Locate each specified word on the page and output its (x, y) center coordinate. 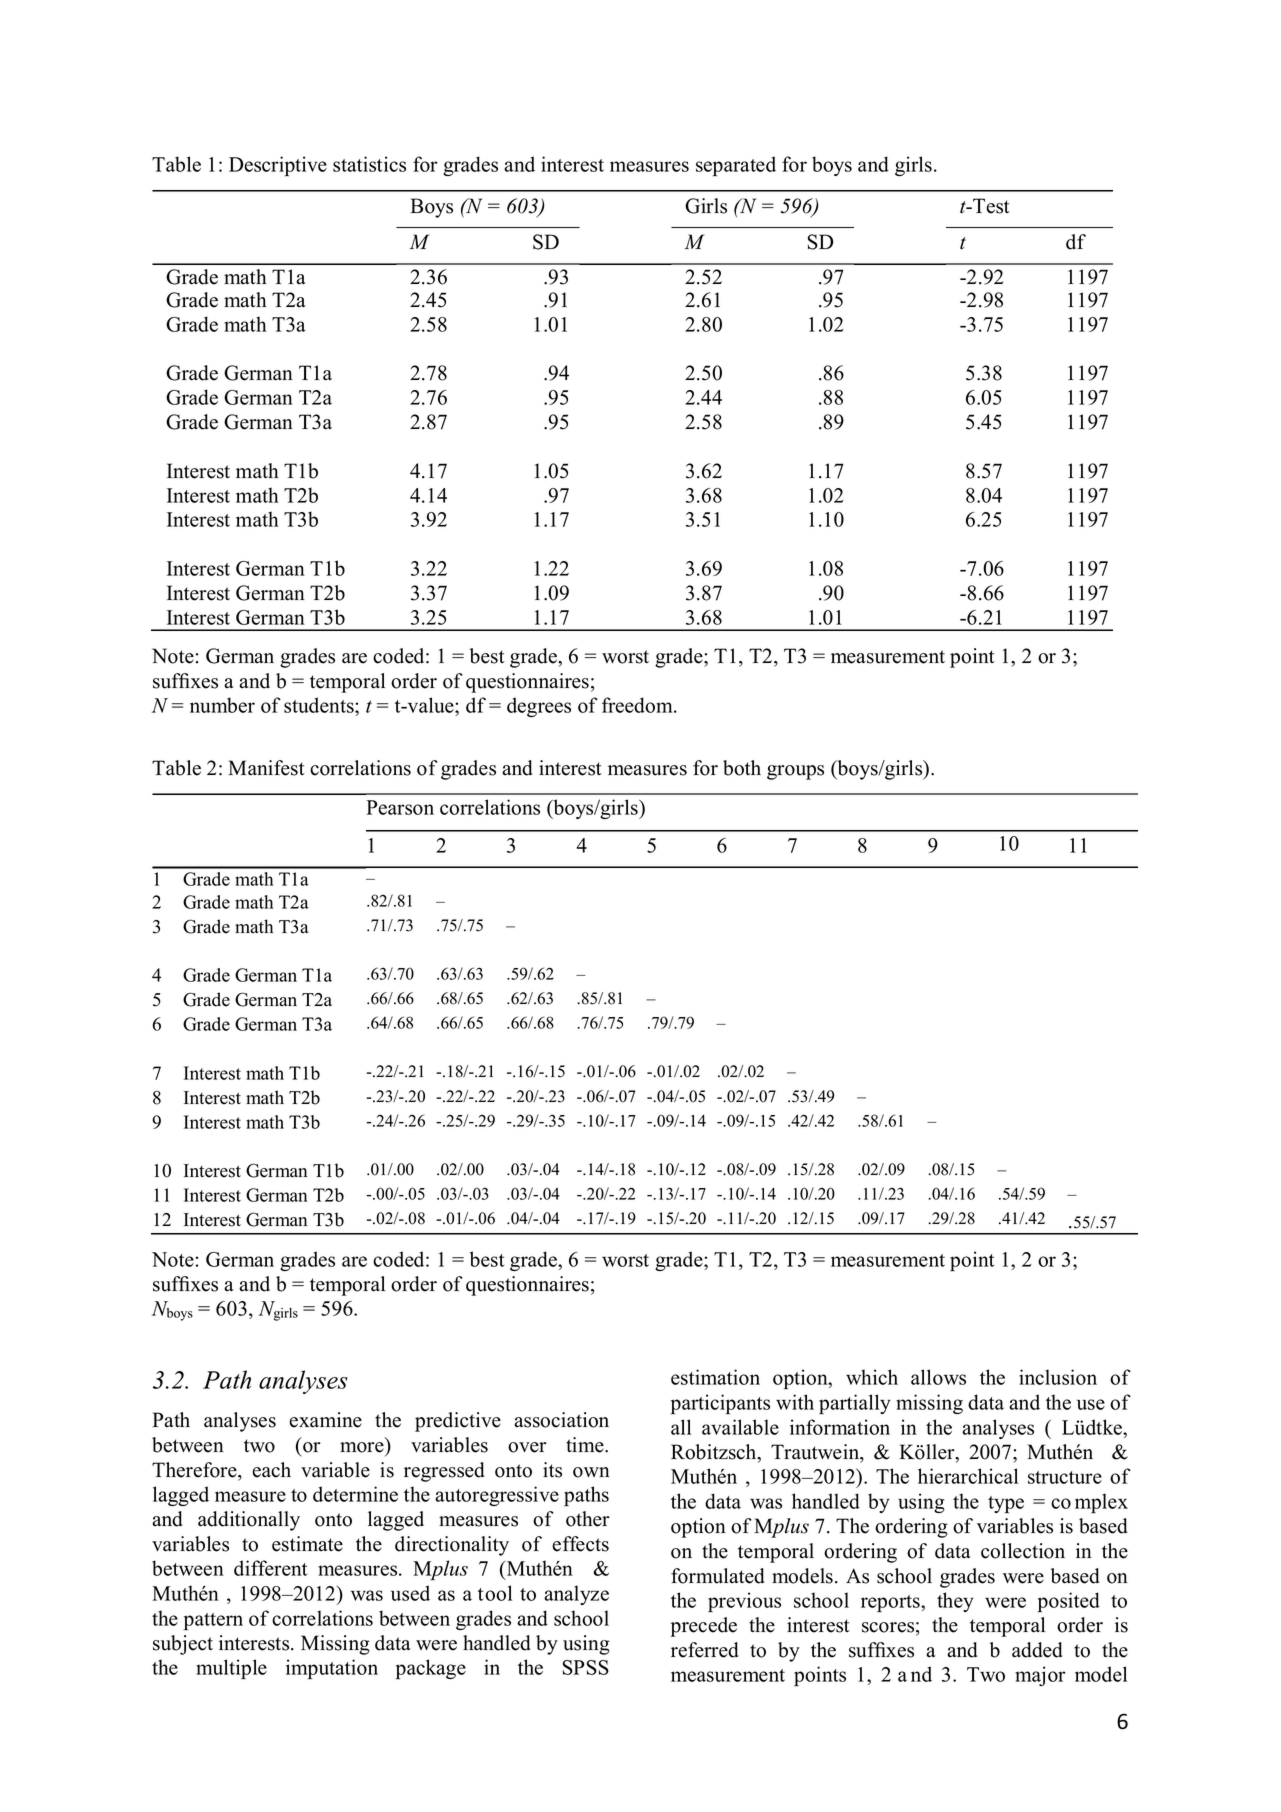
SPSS (586, 1667)
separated (736, 166)
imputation (332, 1669)
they (955, 1602)
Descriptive (278, 166)
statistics (369, 164)
